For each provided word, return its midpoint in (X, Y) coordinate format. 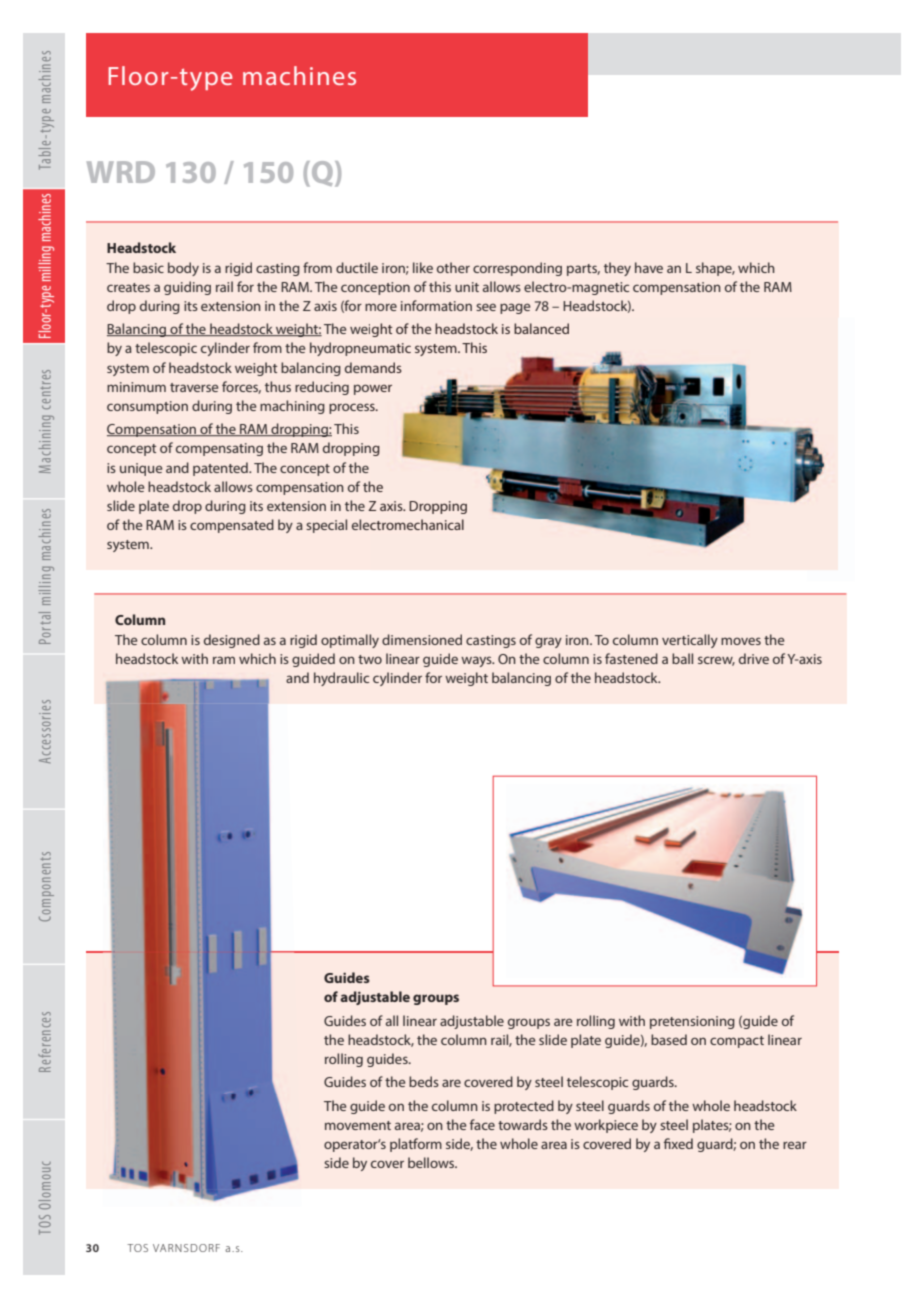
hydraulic (341, 679)
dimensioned (422, 639)
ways (477, 661)
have (649, 267)
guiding (187, 288)
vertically (690, 641)
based (669, 1039)
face (482, 1124)
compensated (232, 526)
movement (358, 1125)
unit (467, 287)
